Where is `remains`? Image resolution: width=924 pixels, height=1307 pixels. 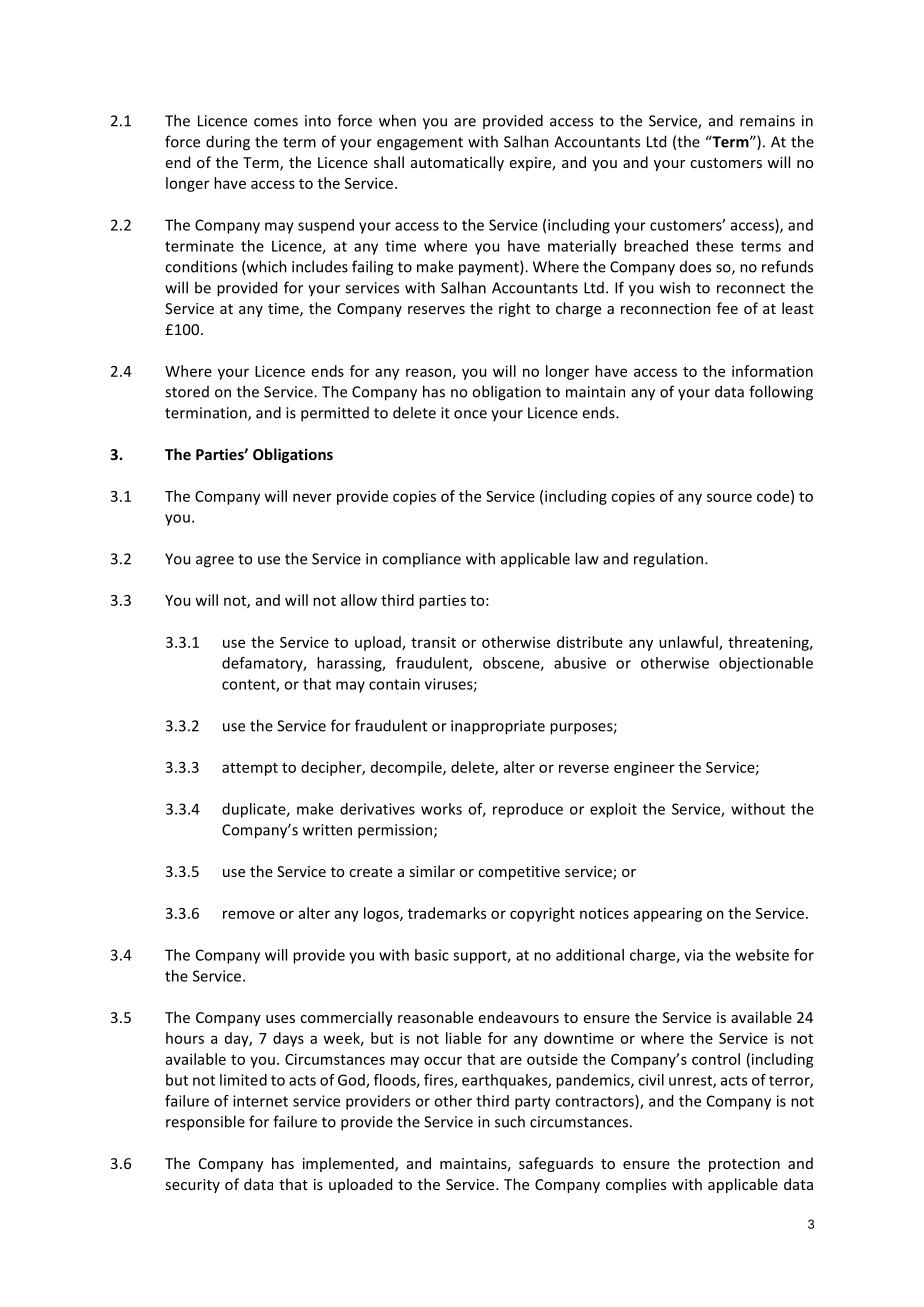 remains is located at coordinates (767, 121).
